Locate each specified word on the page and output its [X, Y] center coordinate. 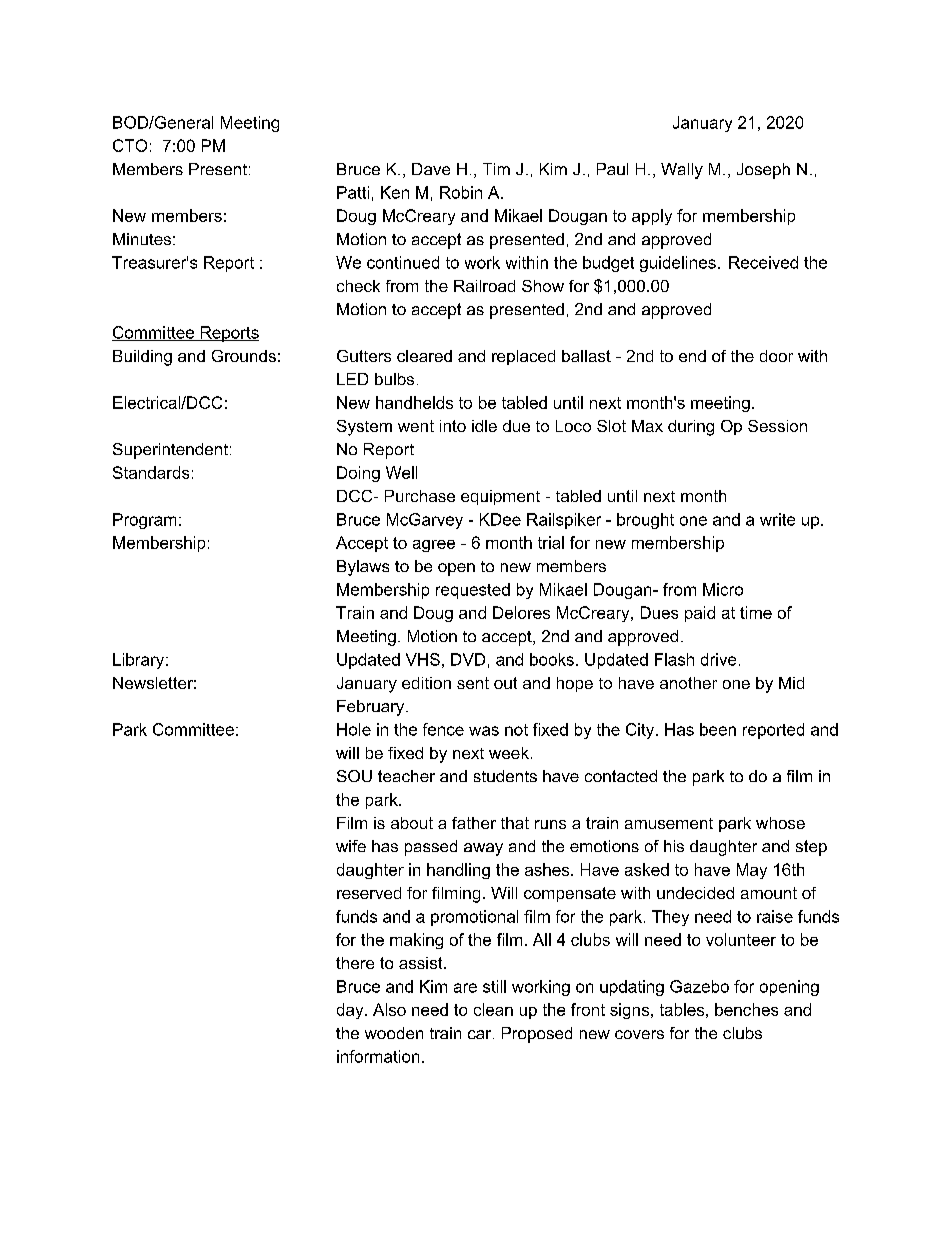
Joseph [763, 171]
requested [473, 591]
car [481, 1034]
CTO [130, 145]
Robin [461, 192]
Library [140, 661]
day [351, 1011]
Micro [723, 589]
